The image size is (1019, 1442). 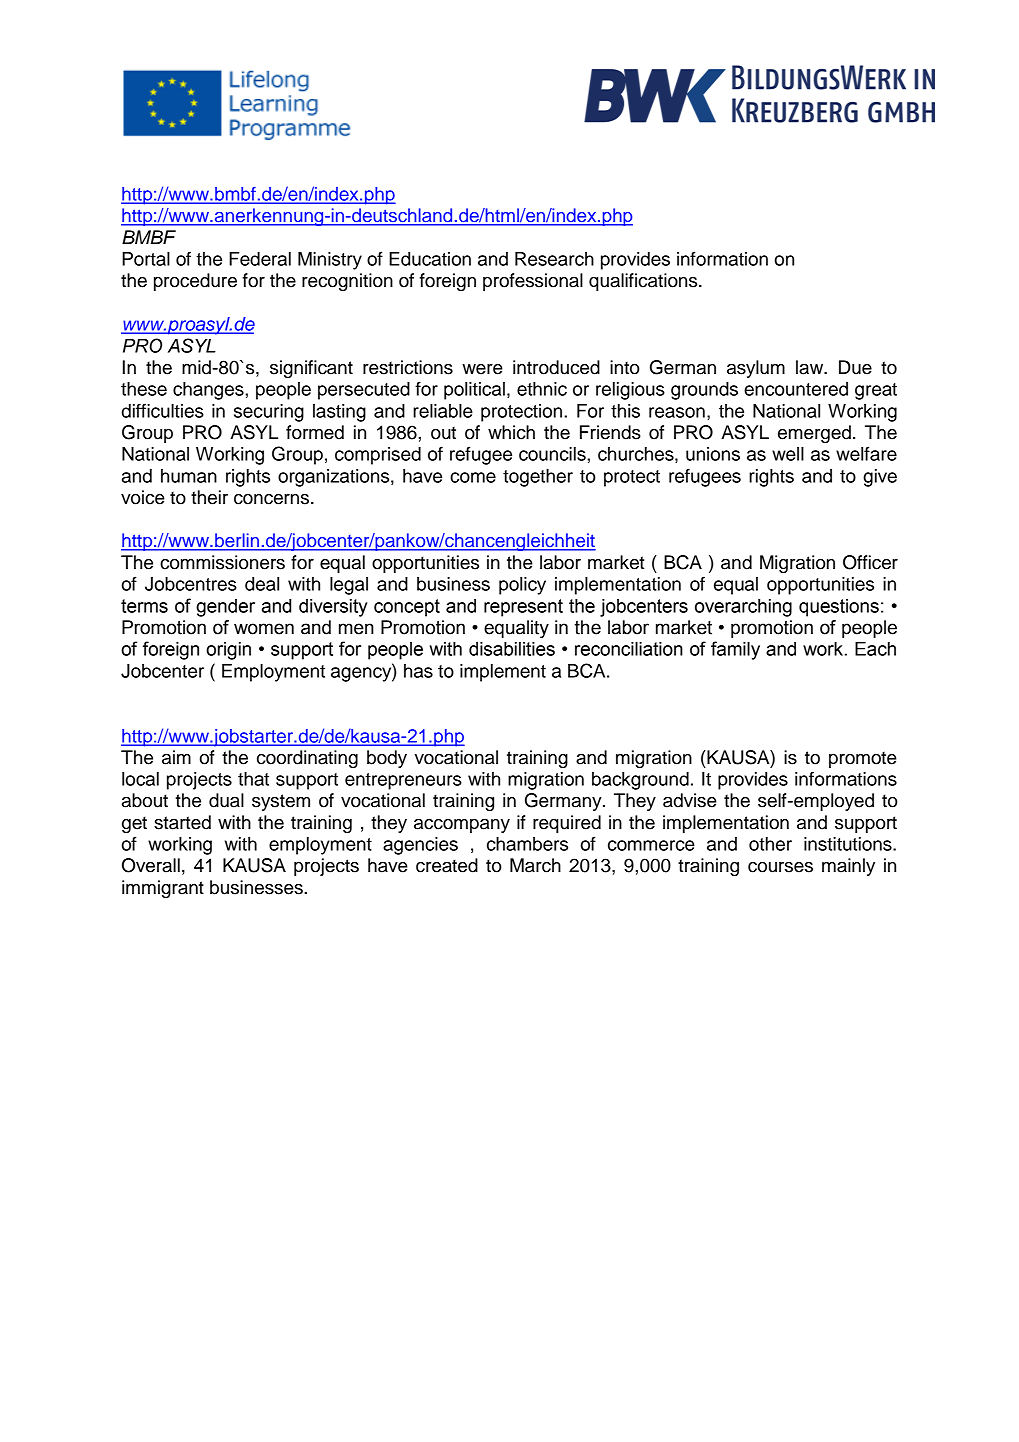 I want to click on policy, so click(x=522, y=586).
